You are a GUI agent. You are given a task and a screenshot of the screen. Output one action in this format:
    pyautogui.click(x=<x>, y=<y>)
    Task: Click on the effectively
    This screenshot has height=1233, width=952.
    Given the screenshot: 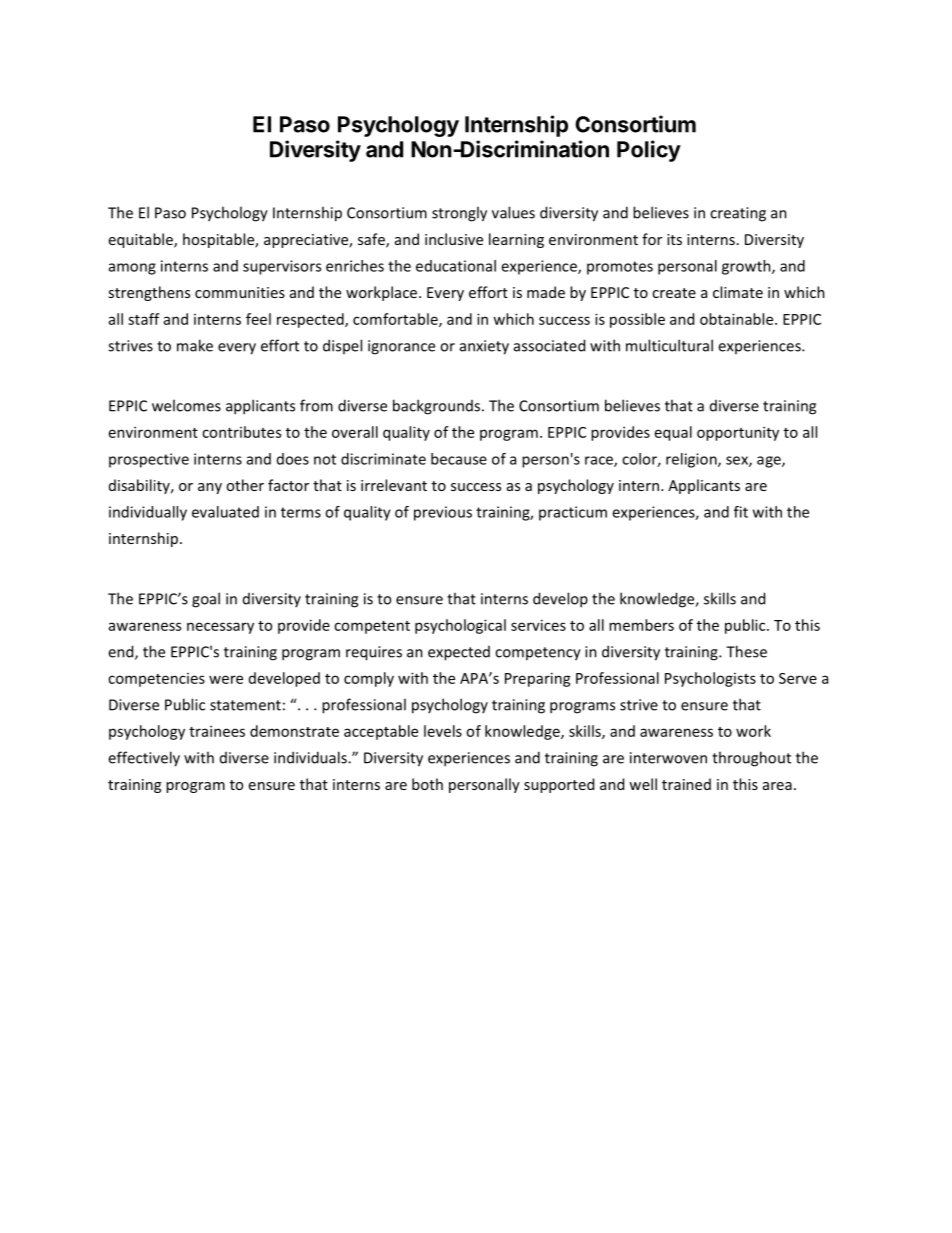 What is the action you would take?
    pyautogui.click(x=144, y=759)
